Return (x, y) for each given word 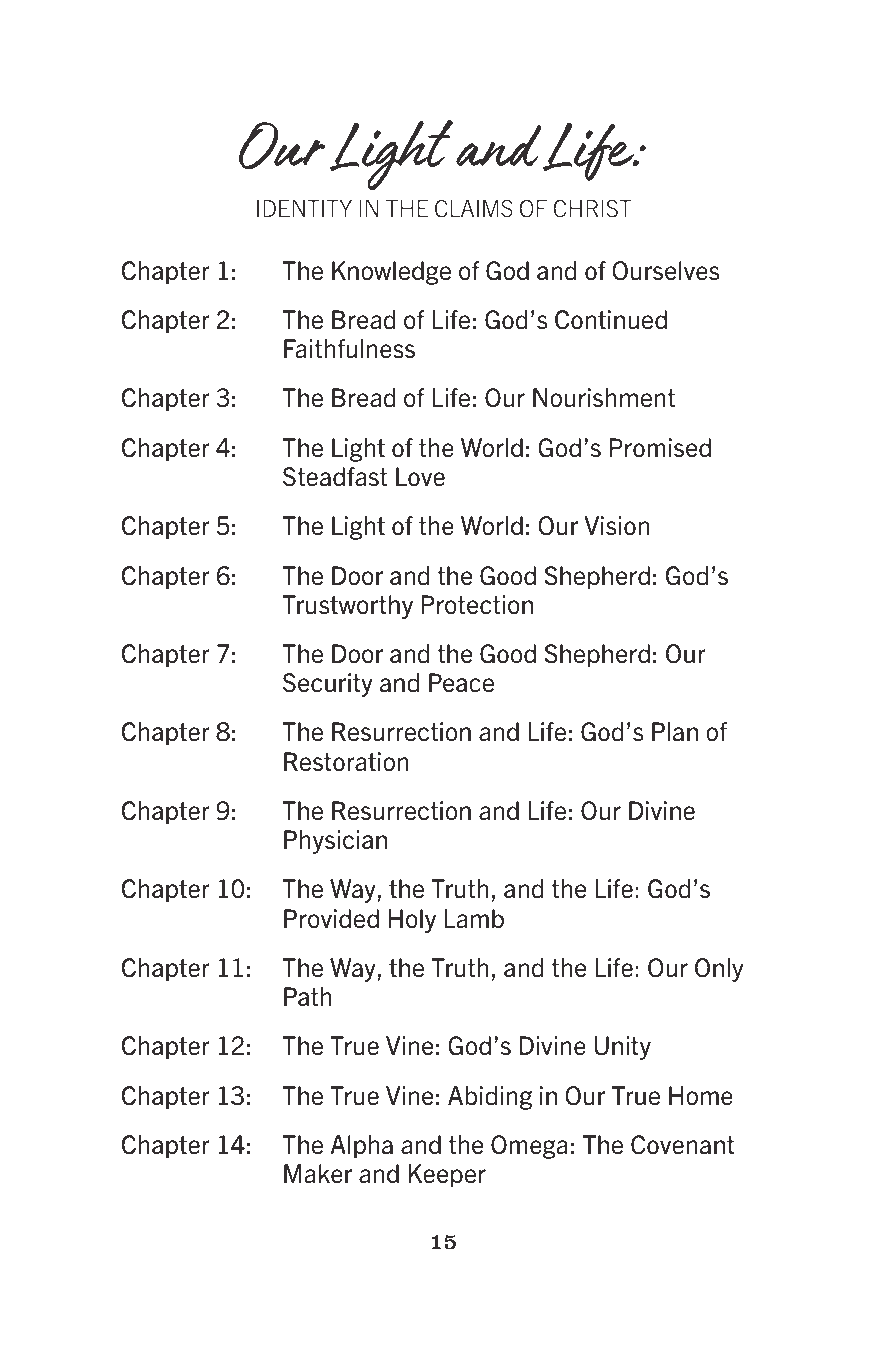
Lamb (474, 919)
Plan (675, 732)
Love (420, 477)
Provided (331, 919)
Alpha (361, 1147)
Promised (660, 448)
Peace (461, 683)
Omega (529, 1147)
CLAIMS (474, 209)
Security (328, 685)
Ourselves (665, 271)
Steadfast (335, 477)
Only (719, 970)
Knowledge (391, 273)
